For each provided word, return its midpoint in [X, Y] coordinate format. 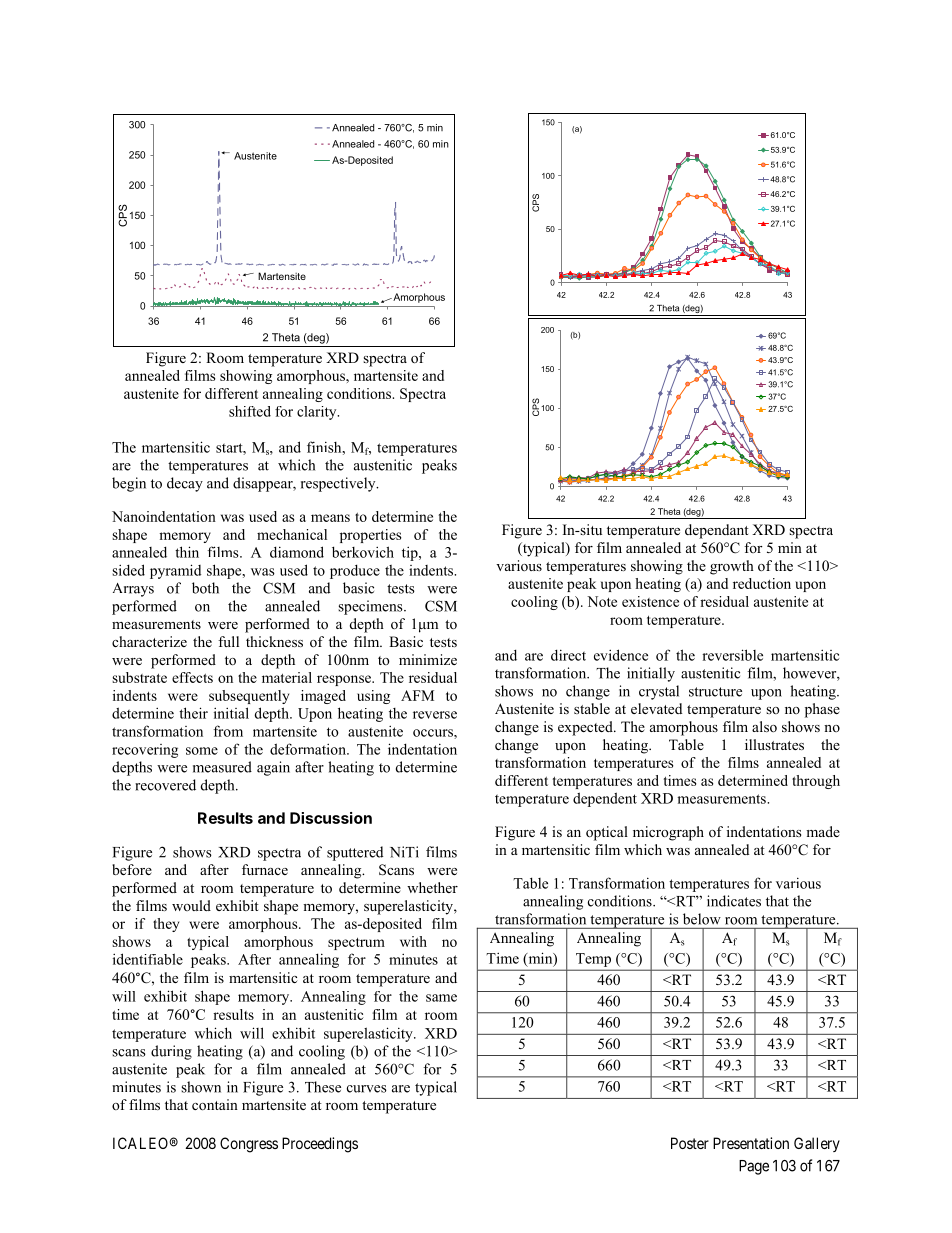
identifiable [148, 959]
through [816, 782]
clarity [318, 413]
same [441, 998]
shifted [250, 411]
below [701, 919]
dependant [717, 531]
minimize [428, 659]
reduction [762, 583]
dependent [605, 799]
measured [222, 767]
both [205, 588]
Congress [249, 1145]
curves [367, 1089]
